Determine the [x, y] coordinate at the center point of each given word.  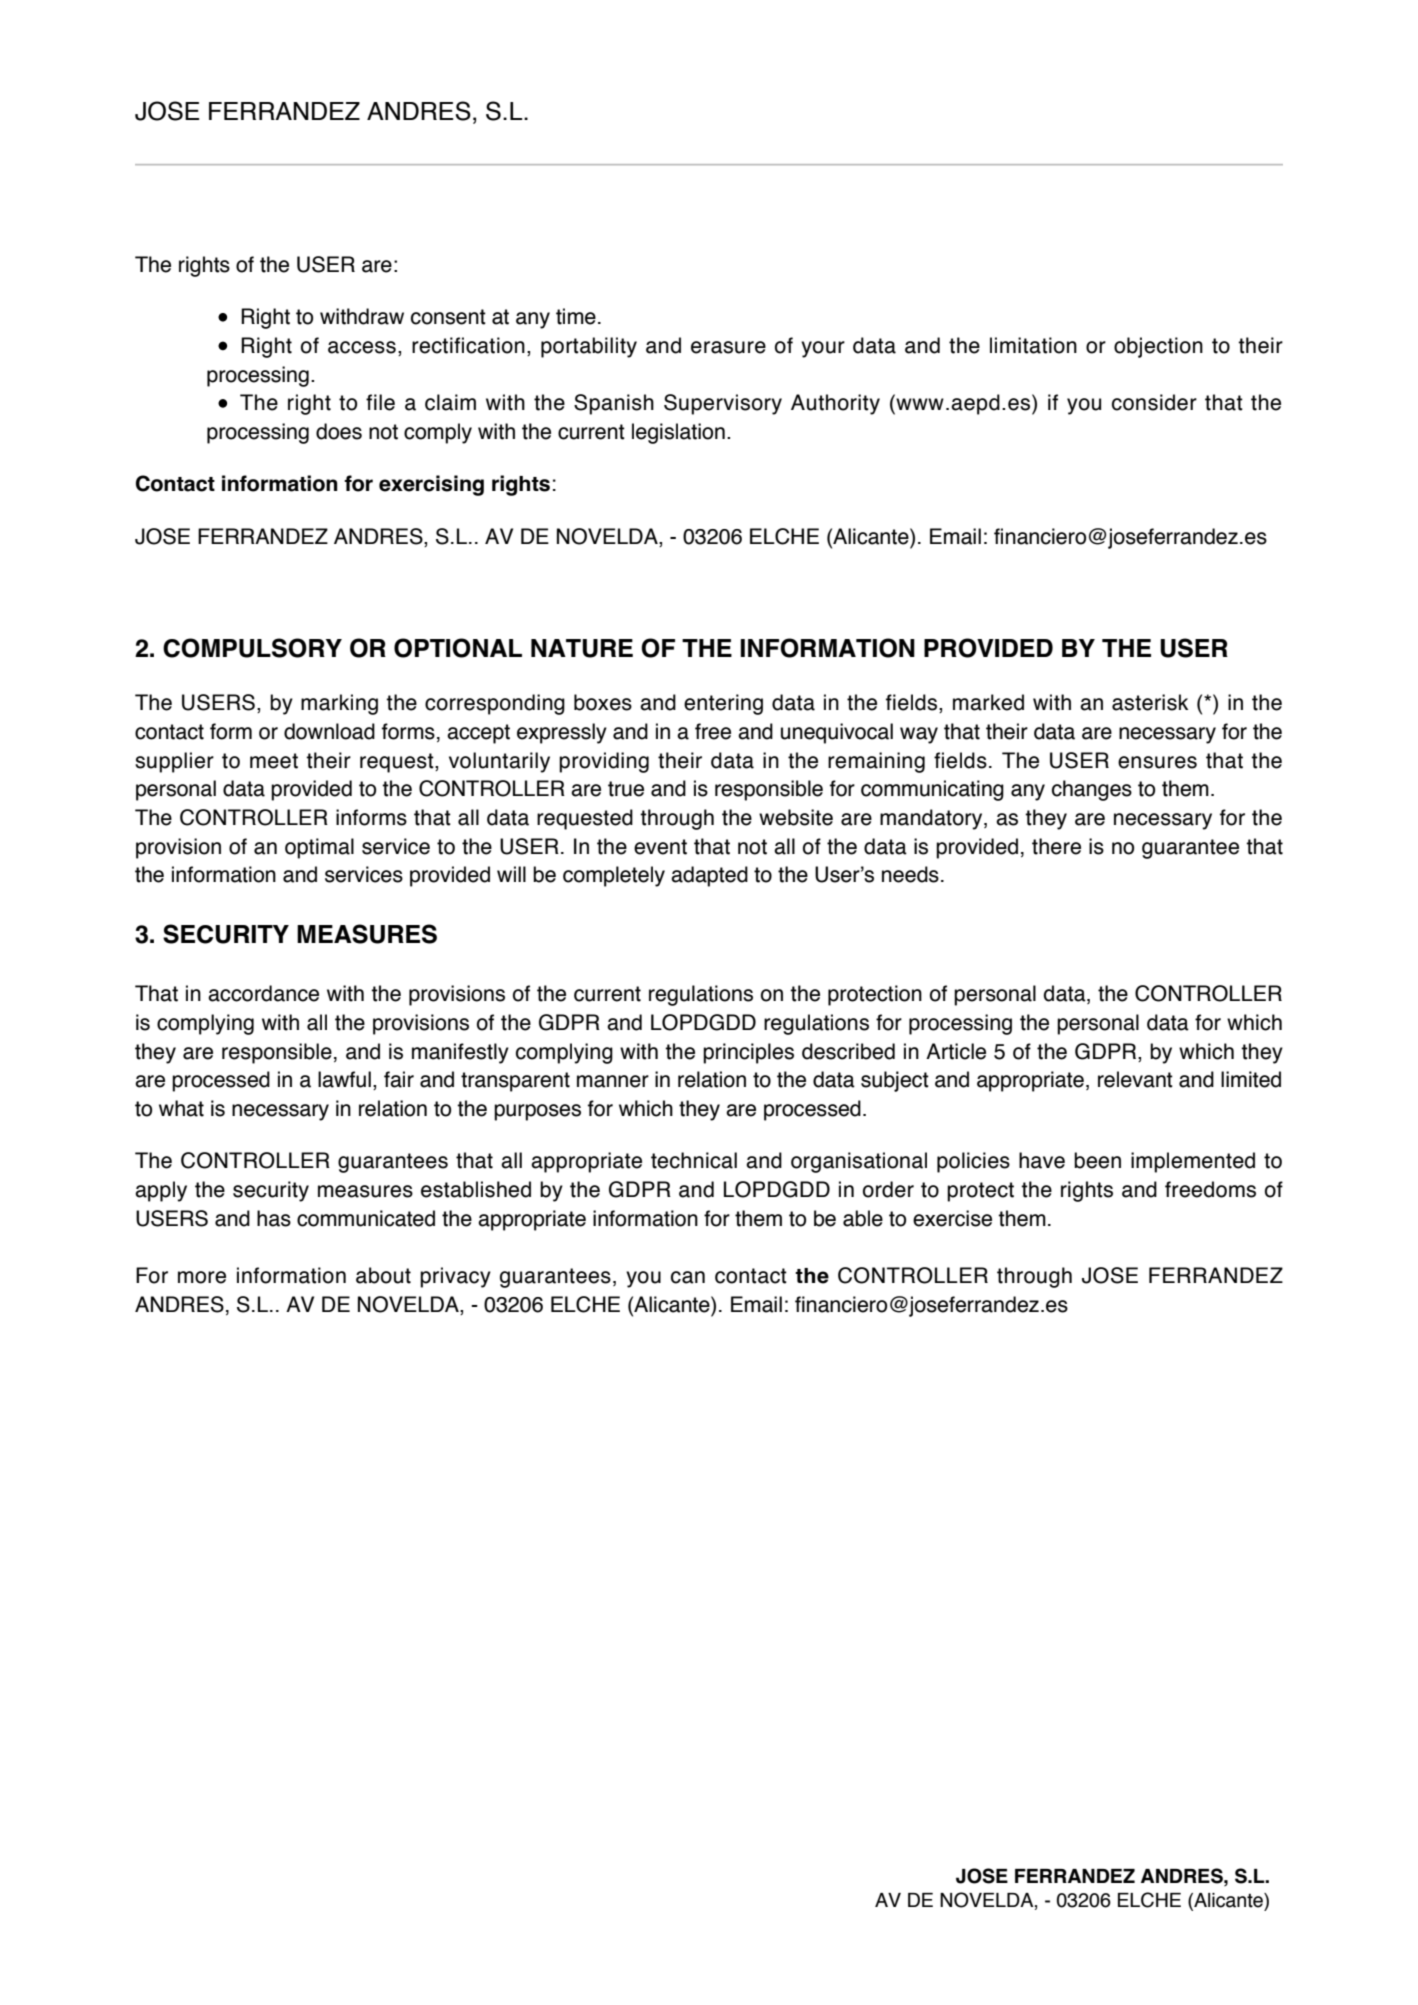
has [274, 1218]
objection [1158, 347]
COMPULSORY [252, 648]
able [863, 1218]
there [1056, 846]
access [362, 347]
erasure [728, 347]
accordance [263, 993]
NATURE [582, 648]
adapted [709, 876]
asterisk [1150, 702]
